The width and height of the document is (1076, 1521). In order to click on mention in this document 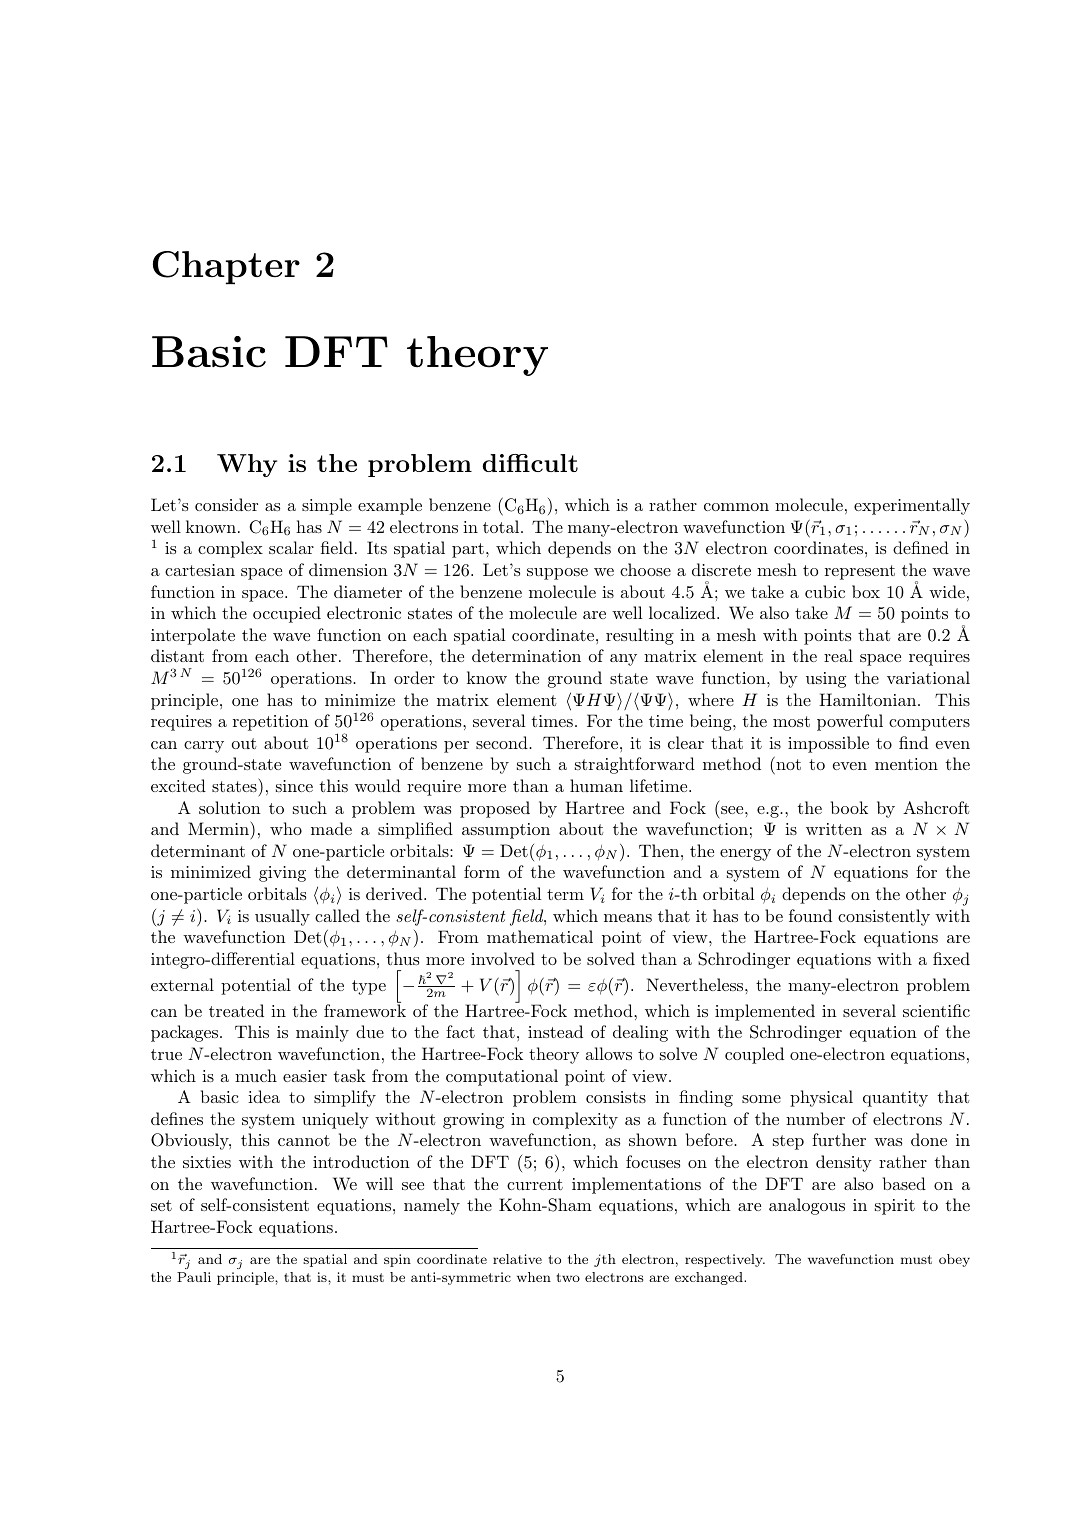, I will do `click(906, 764)`.
